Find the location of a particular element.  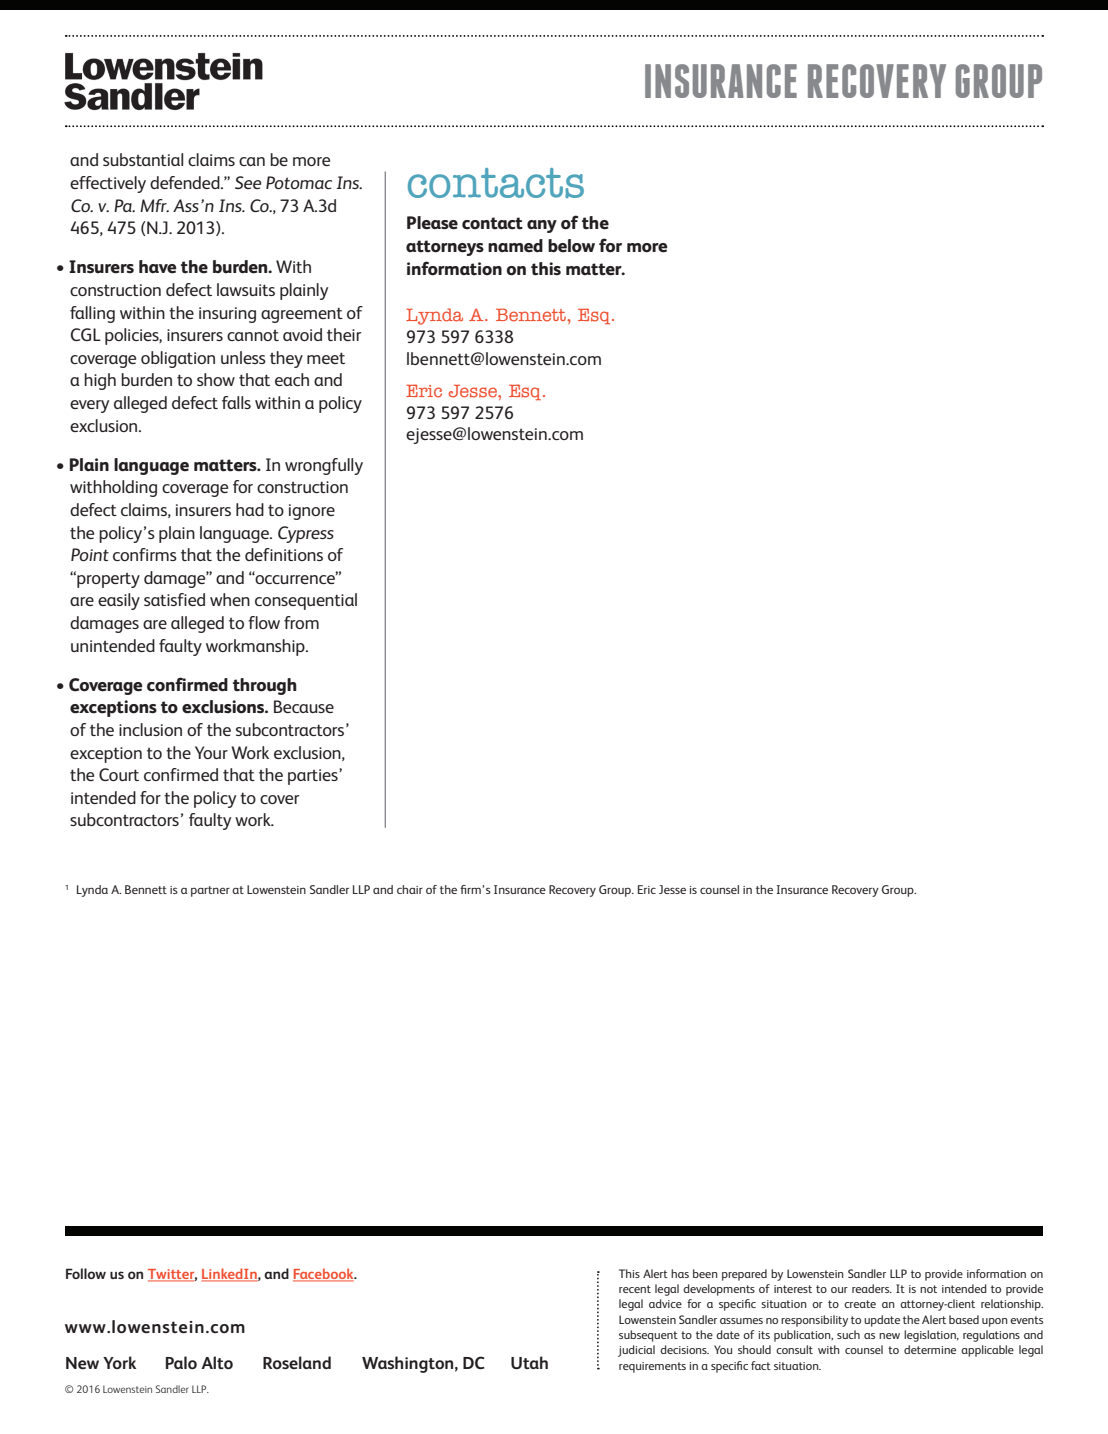

parties is located at coordinates (314, 777).
